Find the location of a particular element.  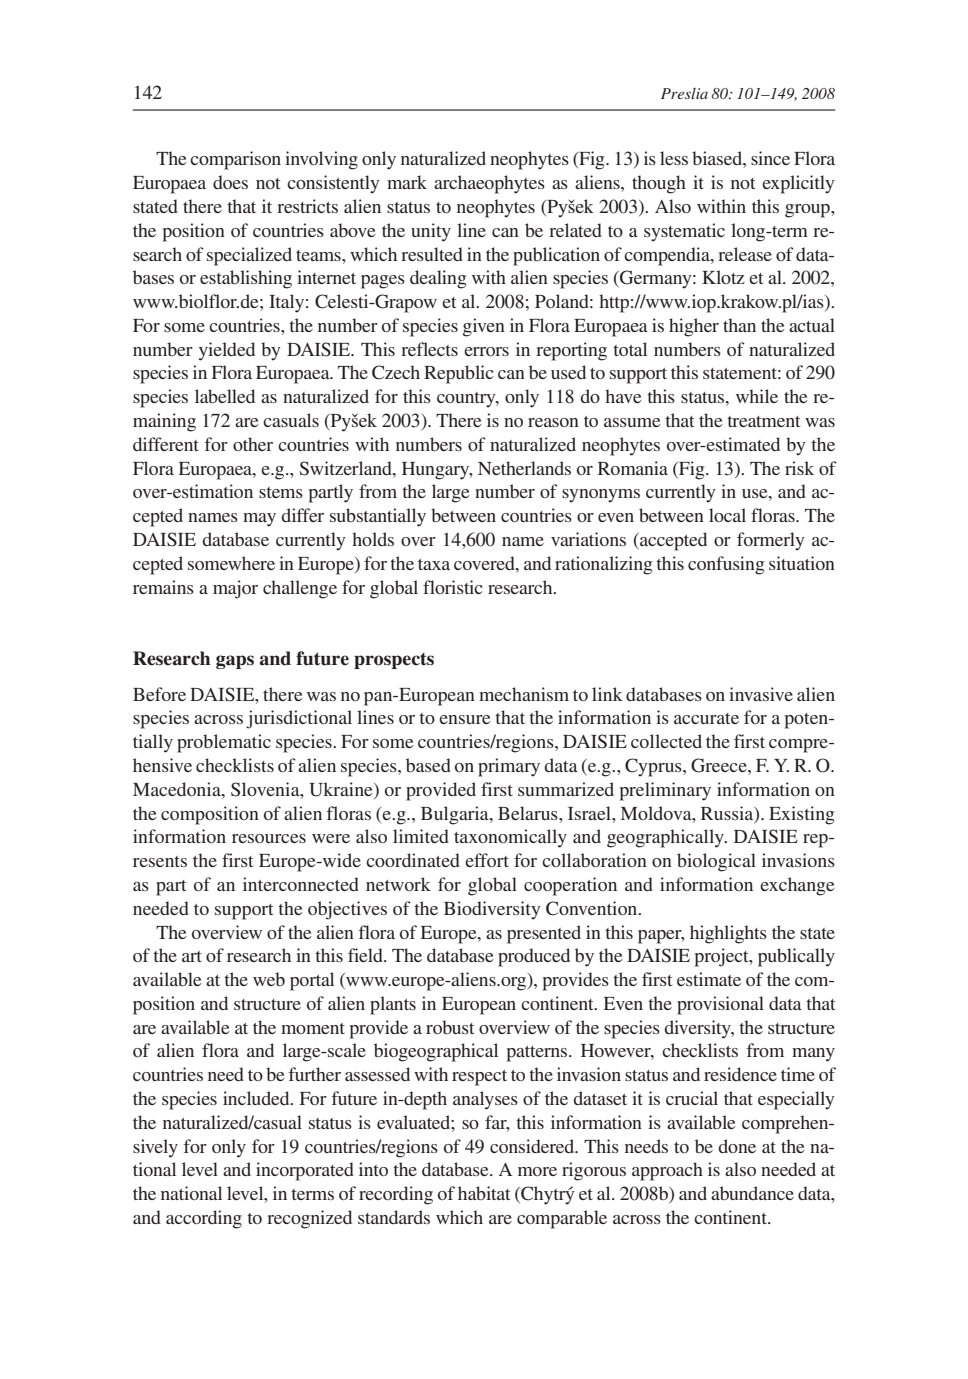

unity is located at coordinates (431, 232).
